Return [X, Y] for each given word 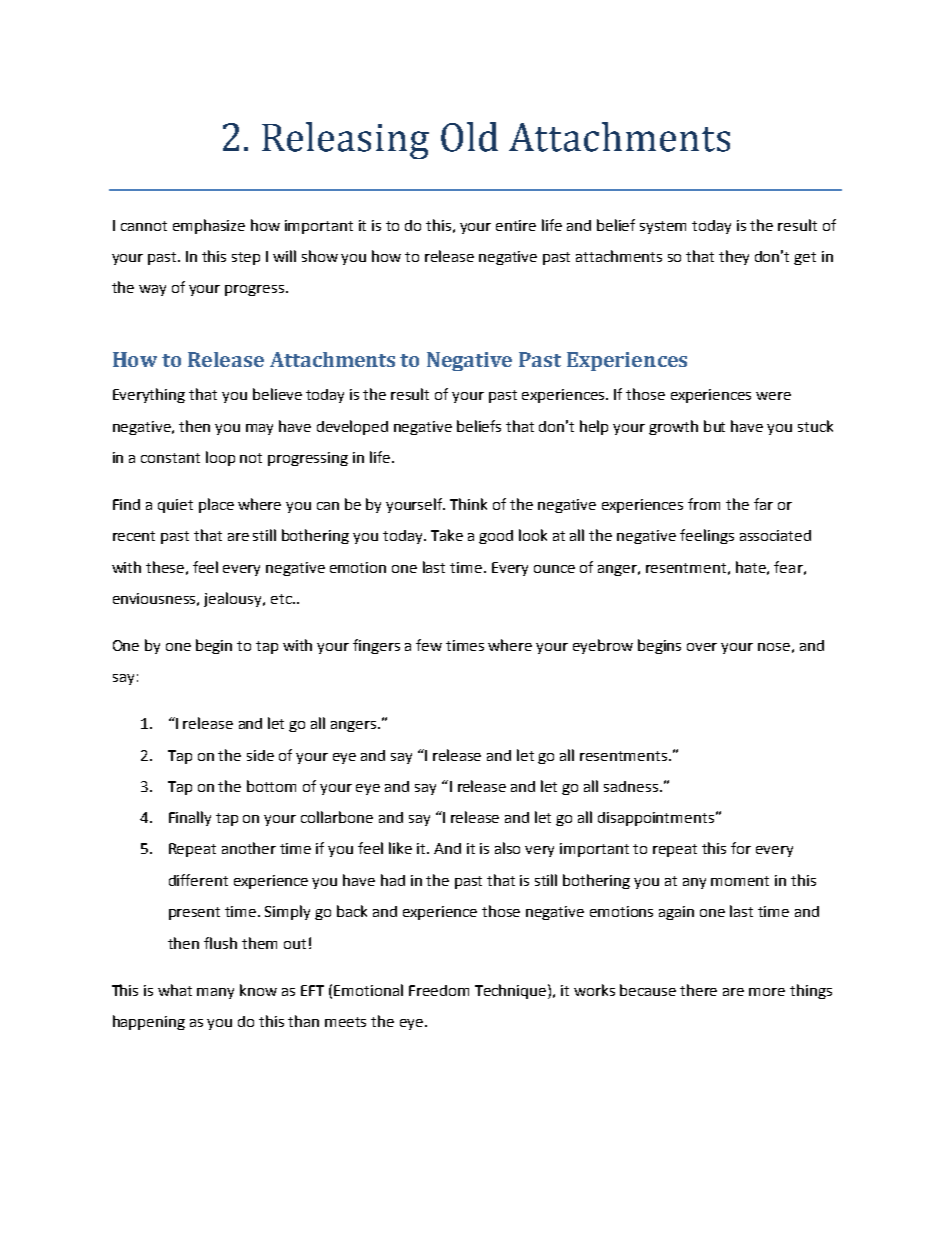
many [215, 993]
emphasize [209, 226]
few [429, 645]
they [734, 257]
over [702, 647]
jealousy [234, 599]
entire [516, 225]
